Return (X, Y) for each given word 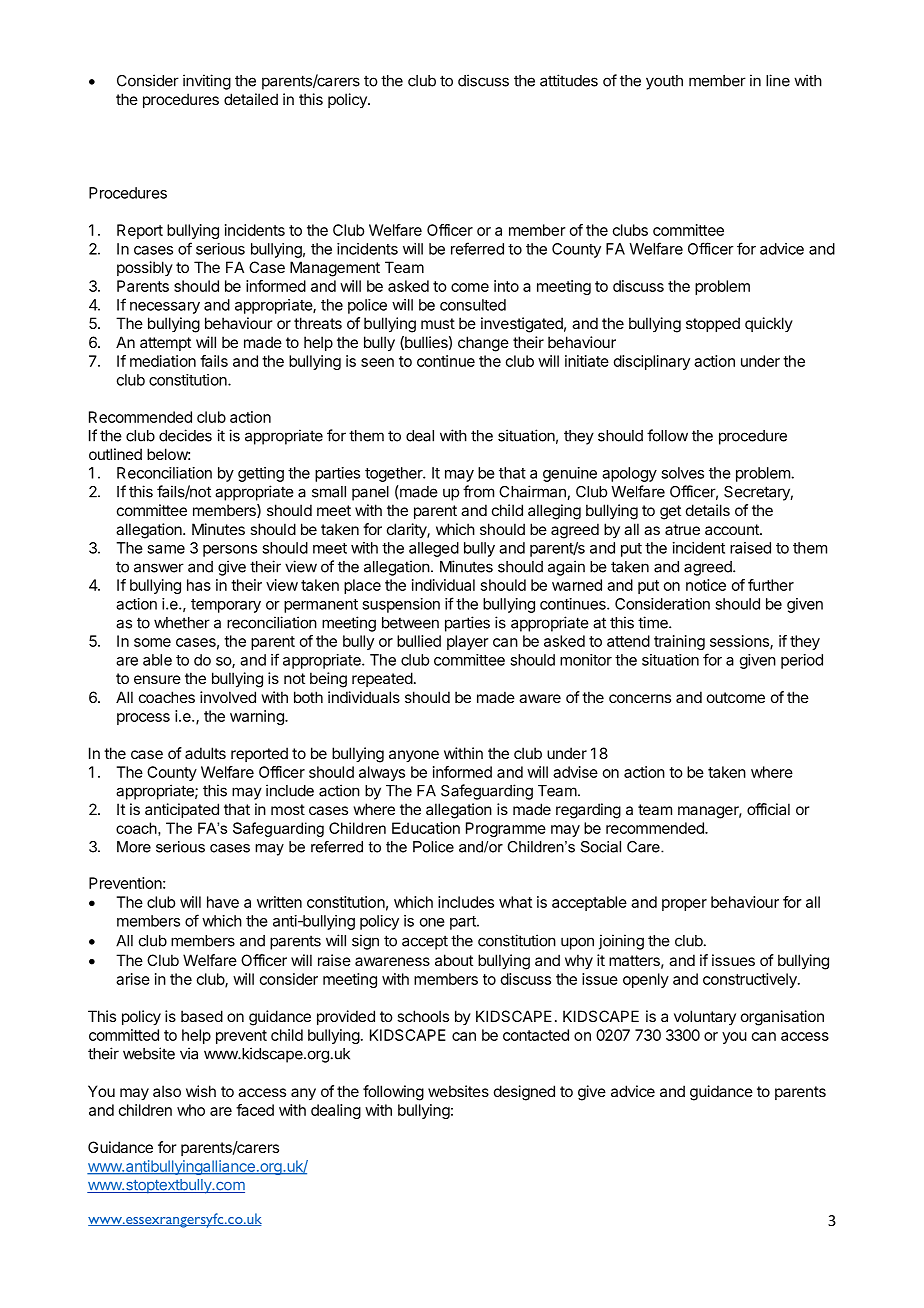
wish (201, 1091)
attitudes (569, 80)
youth (664, 82)
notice (706, 585)
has (199, 585)
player (468, 642)
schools (423, 1016)
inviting (207, 82)
